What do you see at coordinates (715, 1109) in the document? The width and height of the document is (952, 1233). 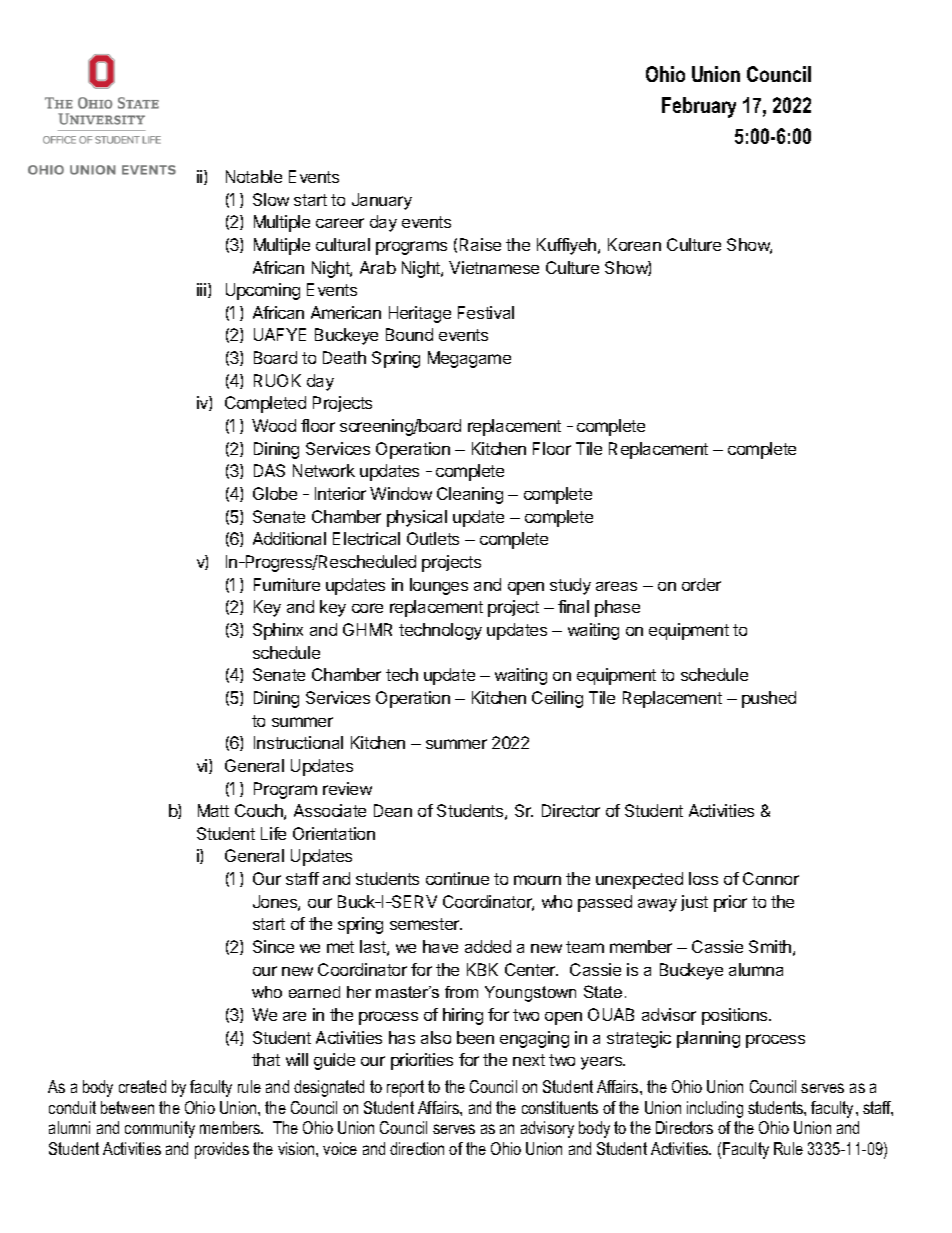 I see `including` at bounding box center [715, 1109].
